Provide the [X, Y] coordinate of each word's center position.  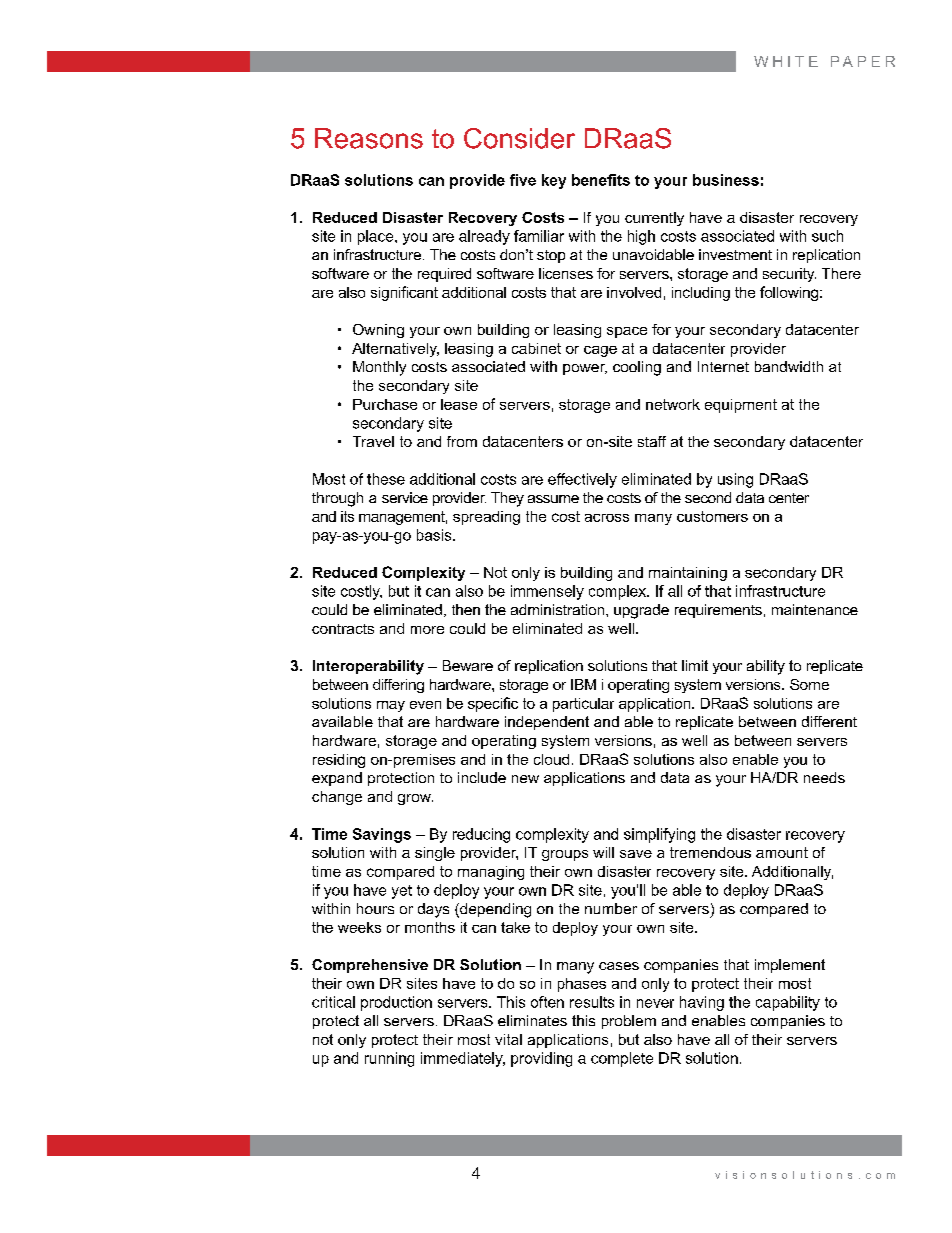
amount [782, 852]
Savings [382, 835]
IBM [583, 684]
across [607, 518]
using [735, 480]
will [603, 852]
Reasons [369, 138]
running [389, 1059]
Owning [378, 331]
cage [600, 351]
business [726, 180]
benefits [601, 180]
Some [809, 684]
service [405, 497]
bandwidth [789, 366]
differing [398, 686]
